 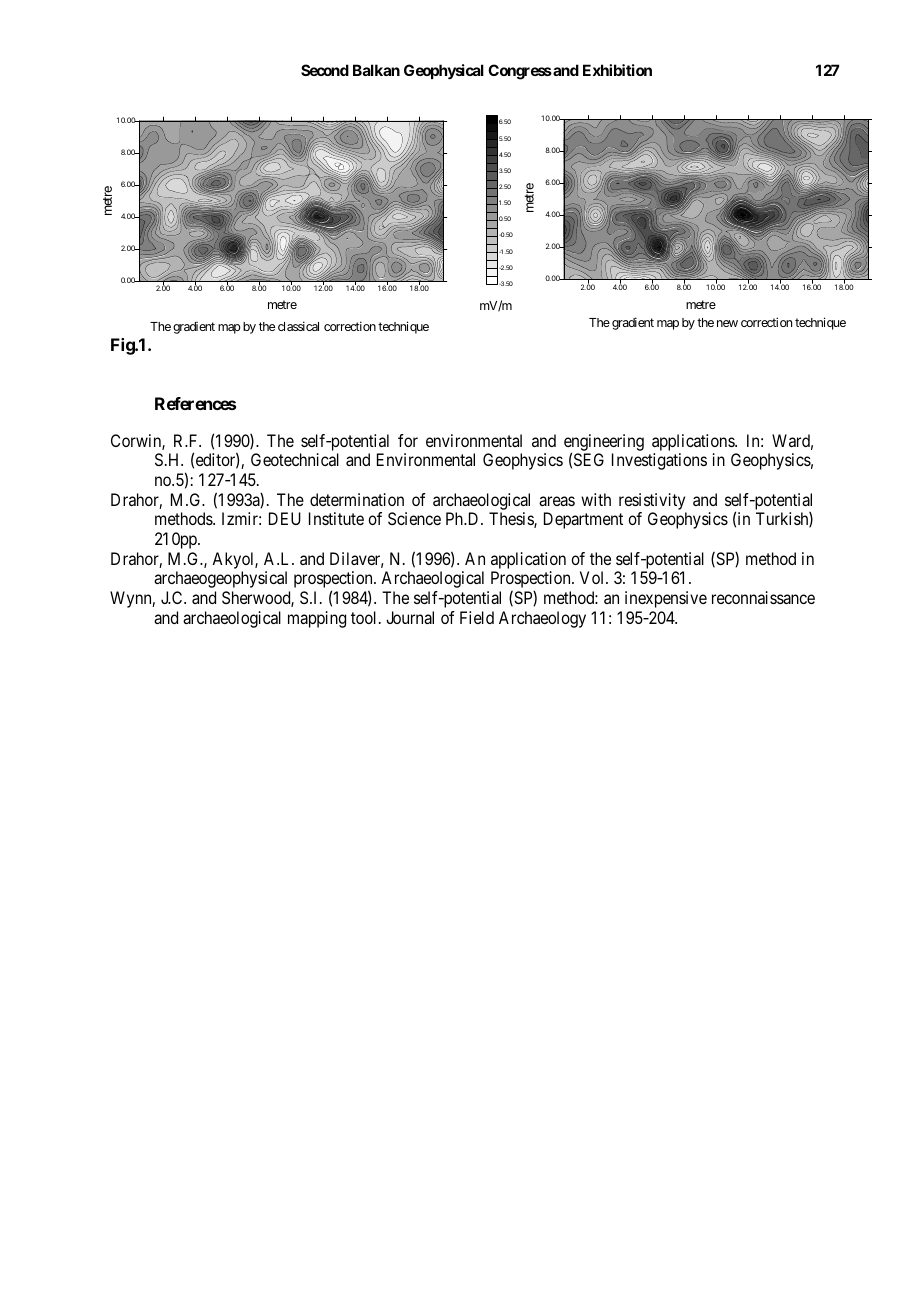 What do you see at coordinates (604, 443) in the image?
I see `engineering` at bounding box center [604, 443].
